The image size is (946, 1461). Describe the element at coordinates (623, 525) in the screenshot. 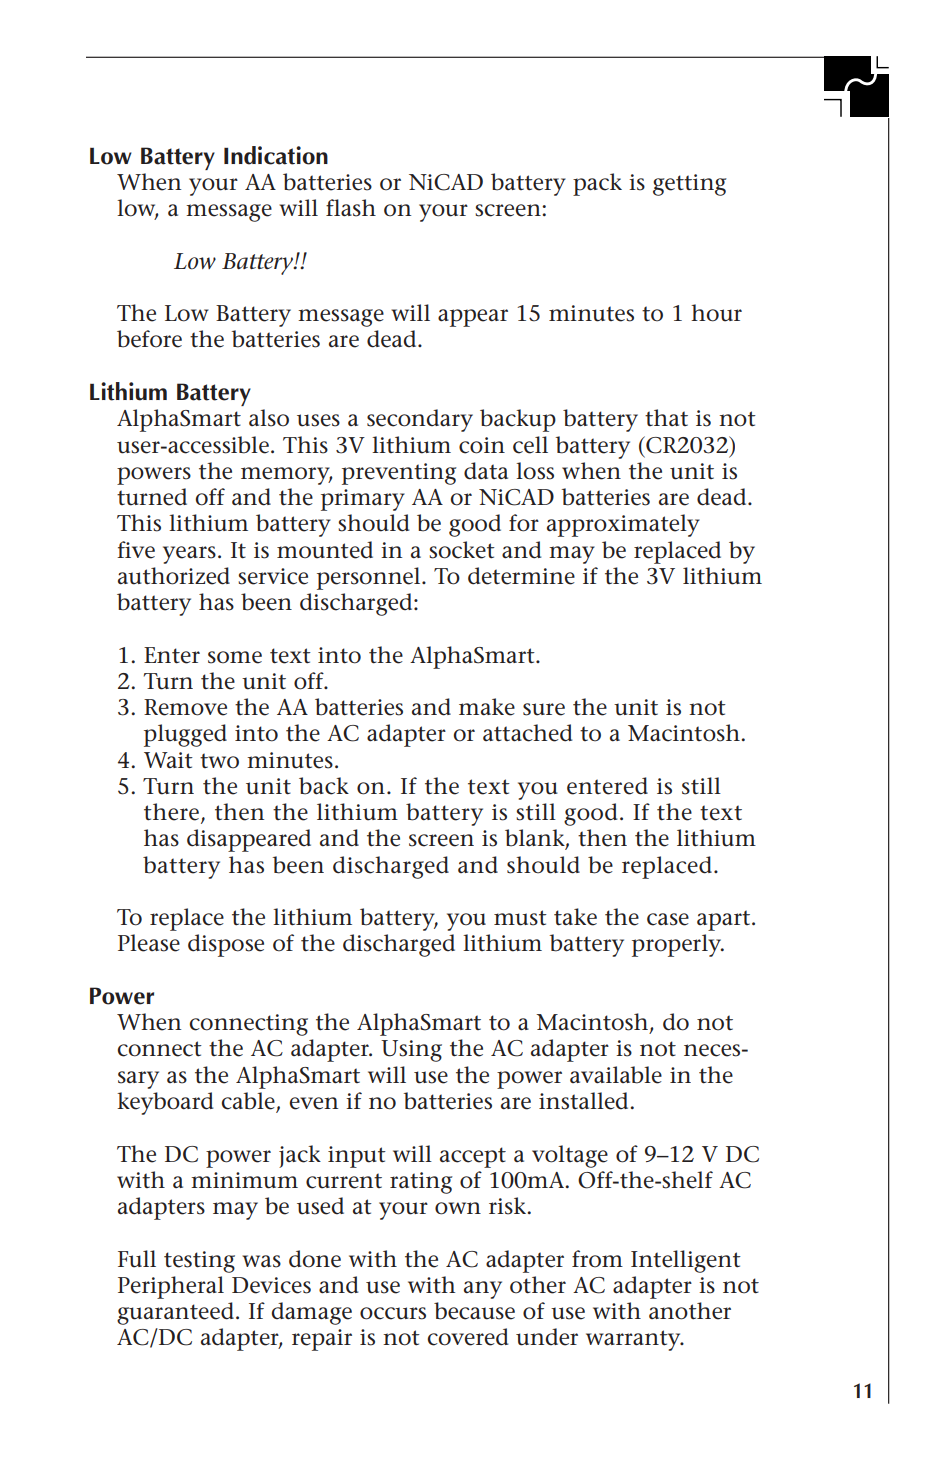

I see `approximately` at that location.
